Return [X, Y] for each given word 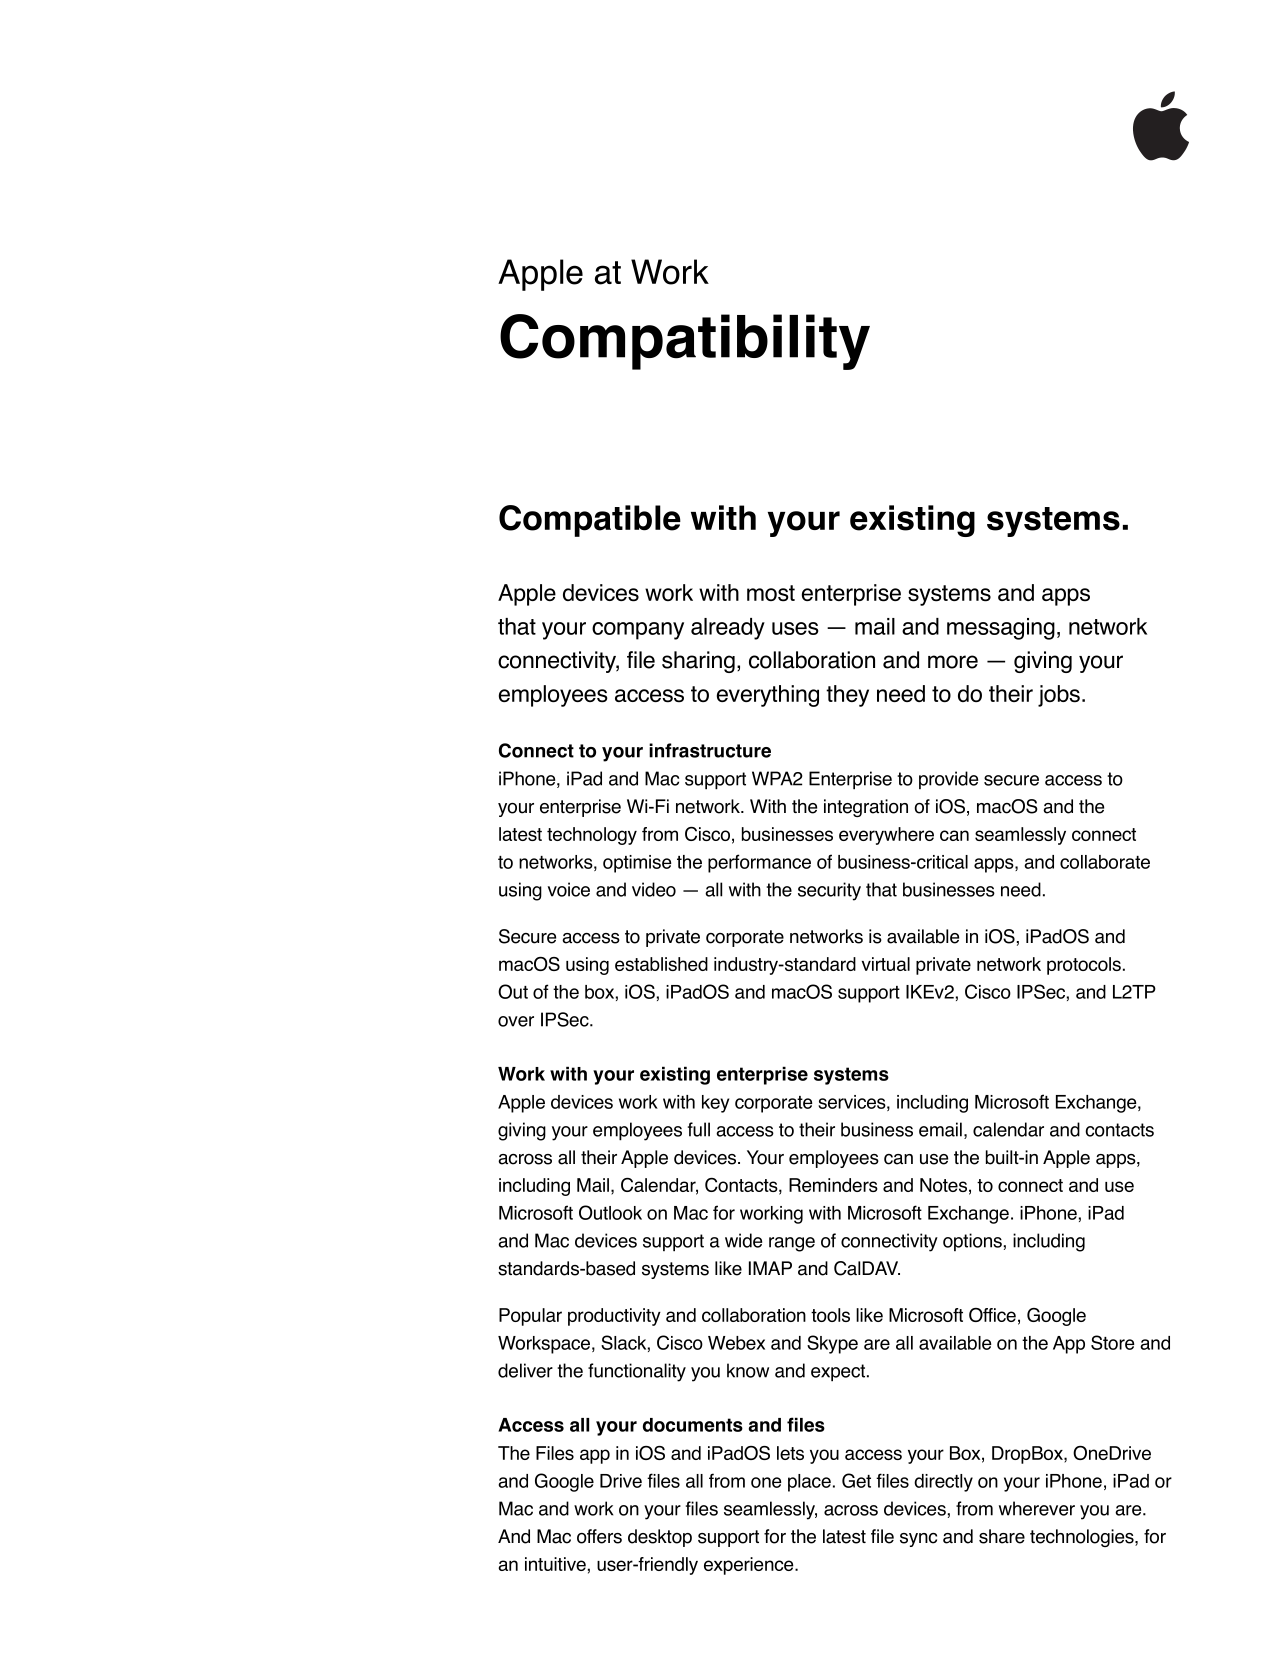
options [972, 1242]
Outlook [610, 1212]
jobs [1059, 696]
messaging [1001, 629]
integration [866, 808]
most [771, 593]
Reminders [833, 1185]
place [809, 1483]
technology [592, 836]
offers [599, 1536]
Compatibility [685, 342]
